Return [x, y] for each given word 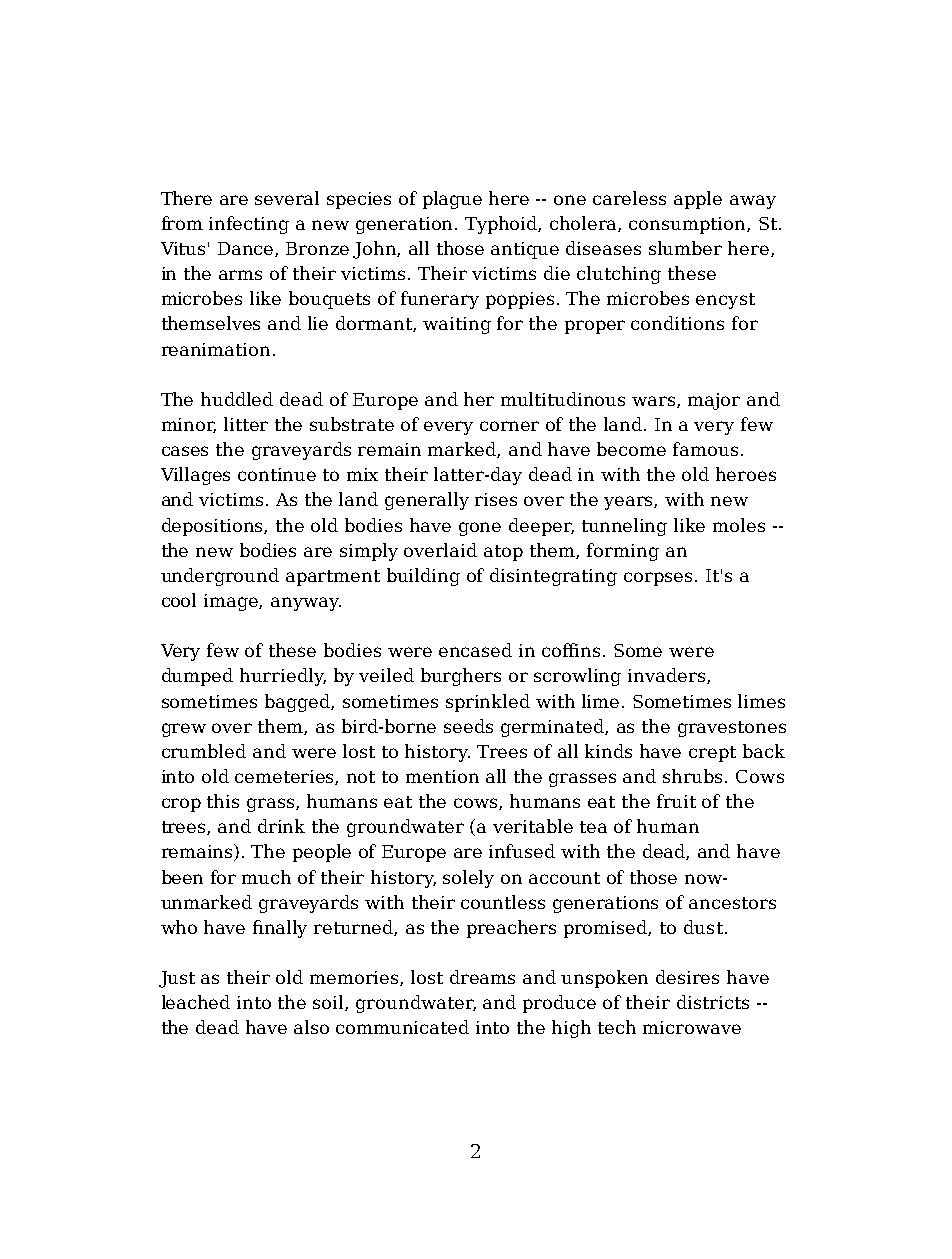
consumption [688, 225]
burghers [461, 677]
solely [468, 879]
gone [480, 529]
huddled [237, 399]
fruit [676, 801]
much [266, 877]
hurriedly [283, 677]
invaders [668, 676]
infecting [249, 225]
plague [452, 200]
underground [220, 577]
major [714, 401]
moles [739, 525]
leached [196, 1002]
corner [509, 426]
